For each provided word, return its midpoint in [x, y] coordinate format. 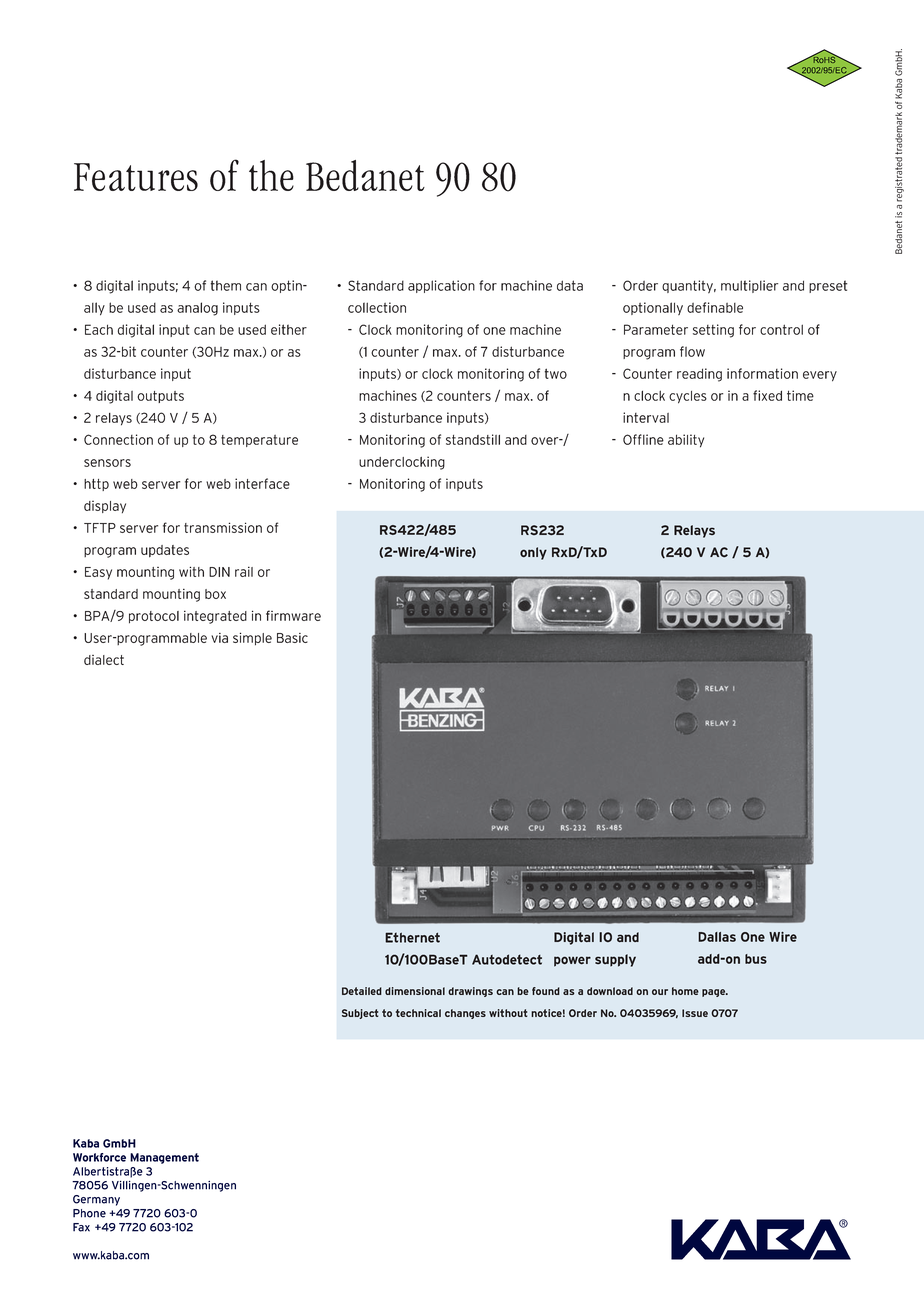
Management [164, 1158]
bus [756, 959]
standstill [473, 439]
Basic [292, 638]
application [441, 286]
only [533, 553]
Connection [118, 439]
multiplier [749, 286]
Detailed [362, 991]
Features [136, 177]
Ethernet [412, 937]
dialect [104, 660]
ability [686, 441]
